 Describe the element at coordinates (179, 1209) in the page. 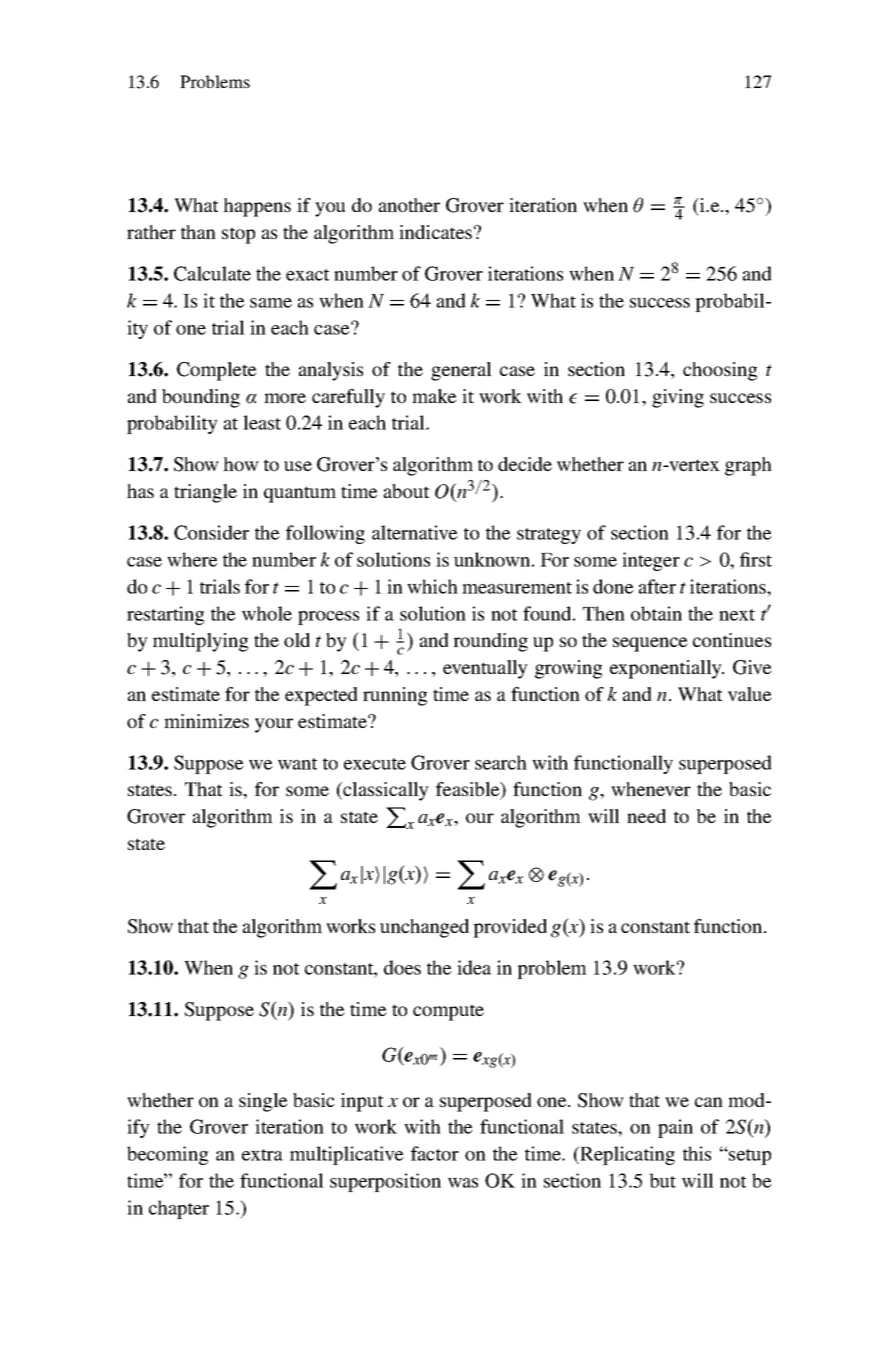

I see `chapter` at that location.
